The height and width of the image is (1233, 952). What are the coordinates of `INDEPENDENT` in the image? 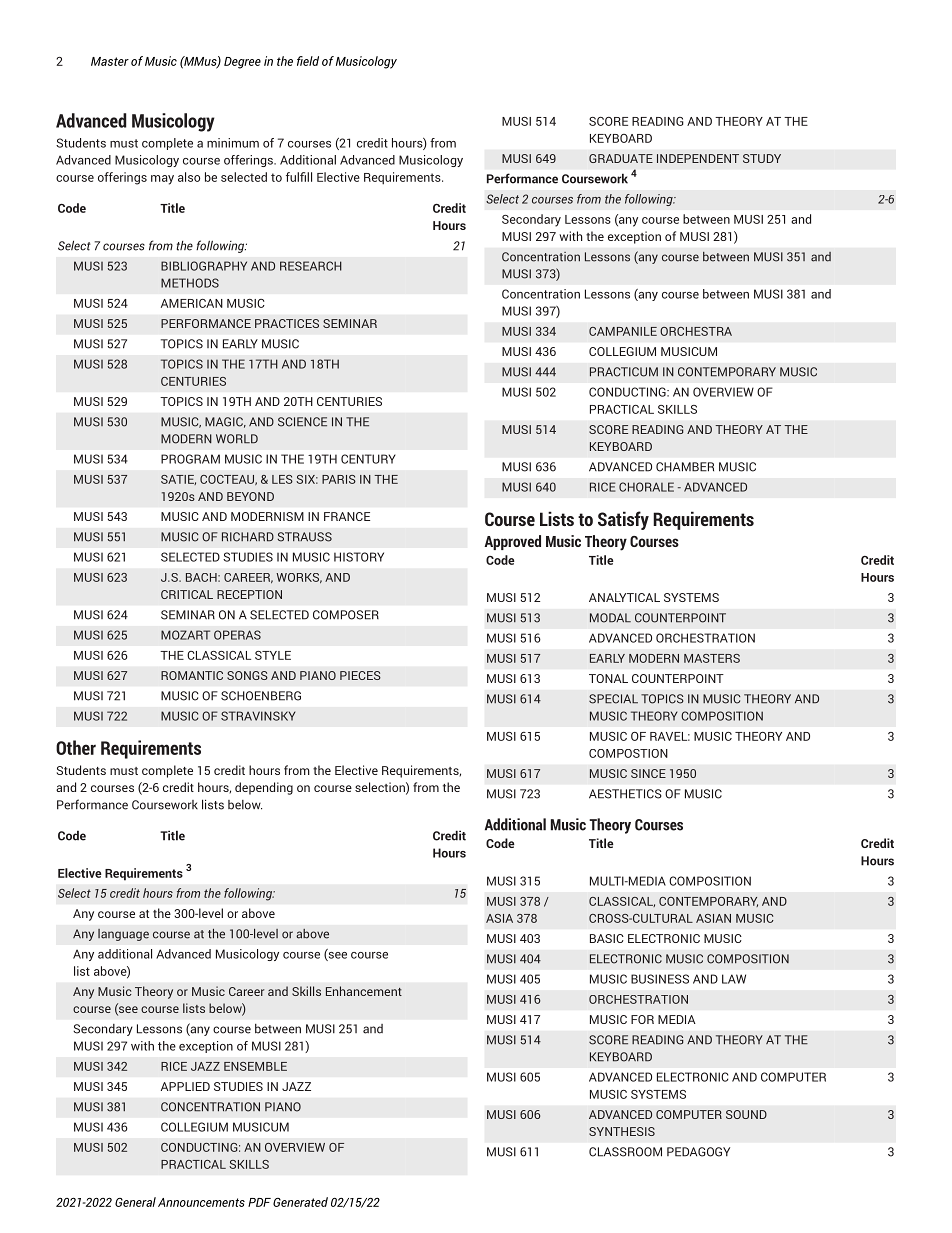 It's located at (698, 158).
